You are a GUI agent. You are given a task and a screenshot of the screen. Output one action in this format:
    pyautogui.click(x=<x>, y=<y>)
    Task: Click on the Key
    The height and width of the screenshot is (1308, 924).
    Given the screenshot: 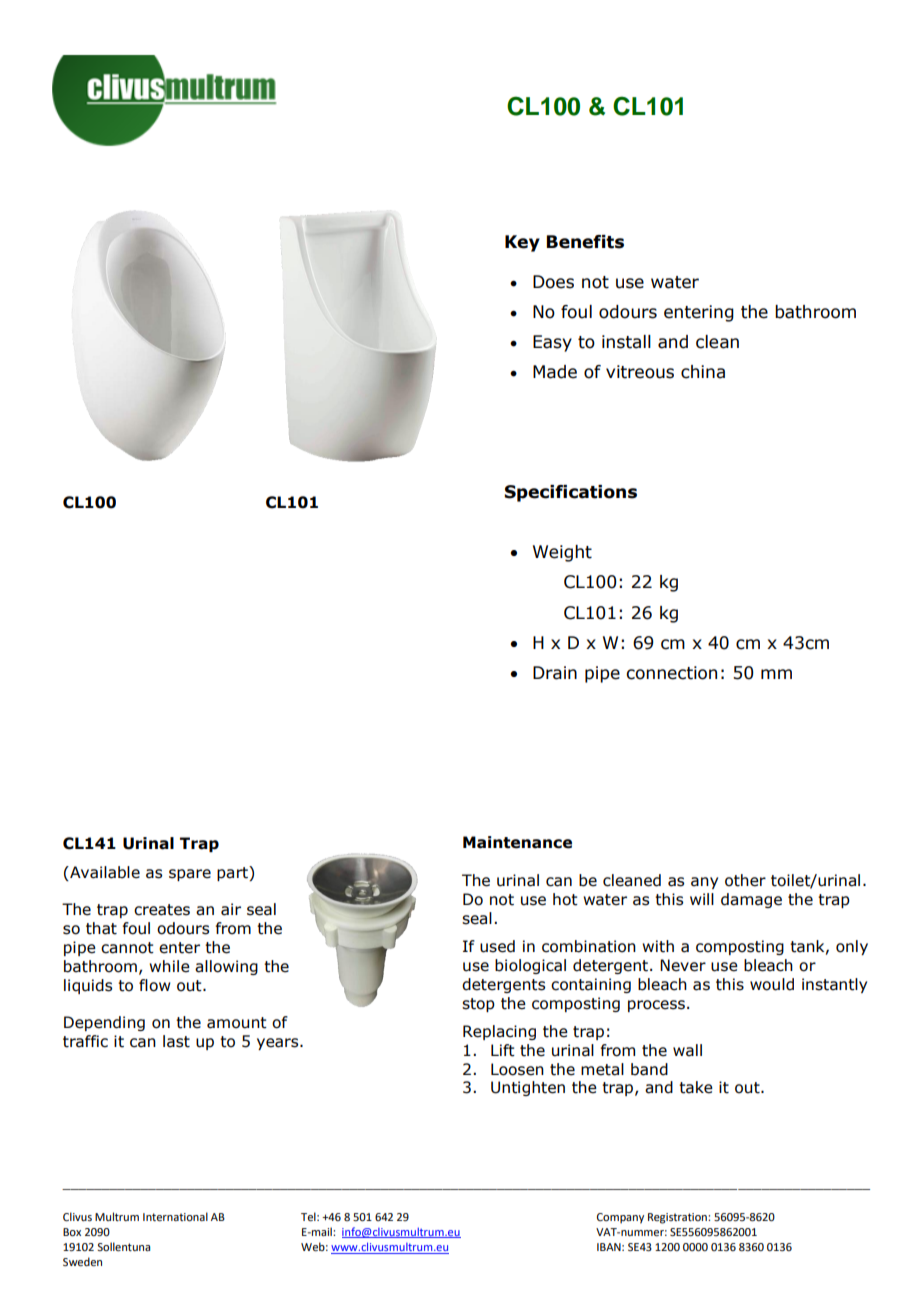 What is the action you would take?
    pyautogui.click(x=522, y=243)
